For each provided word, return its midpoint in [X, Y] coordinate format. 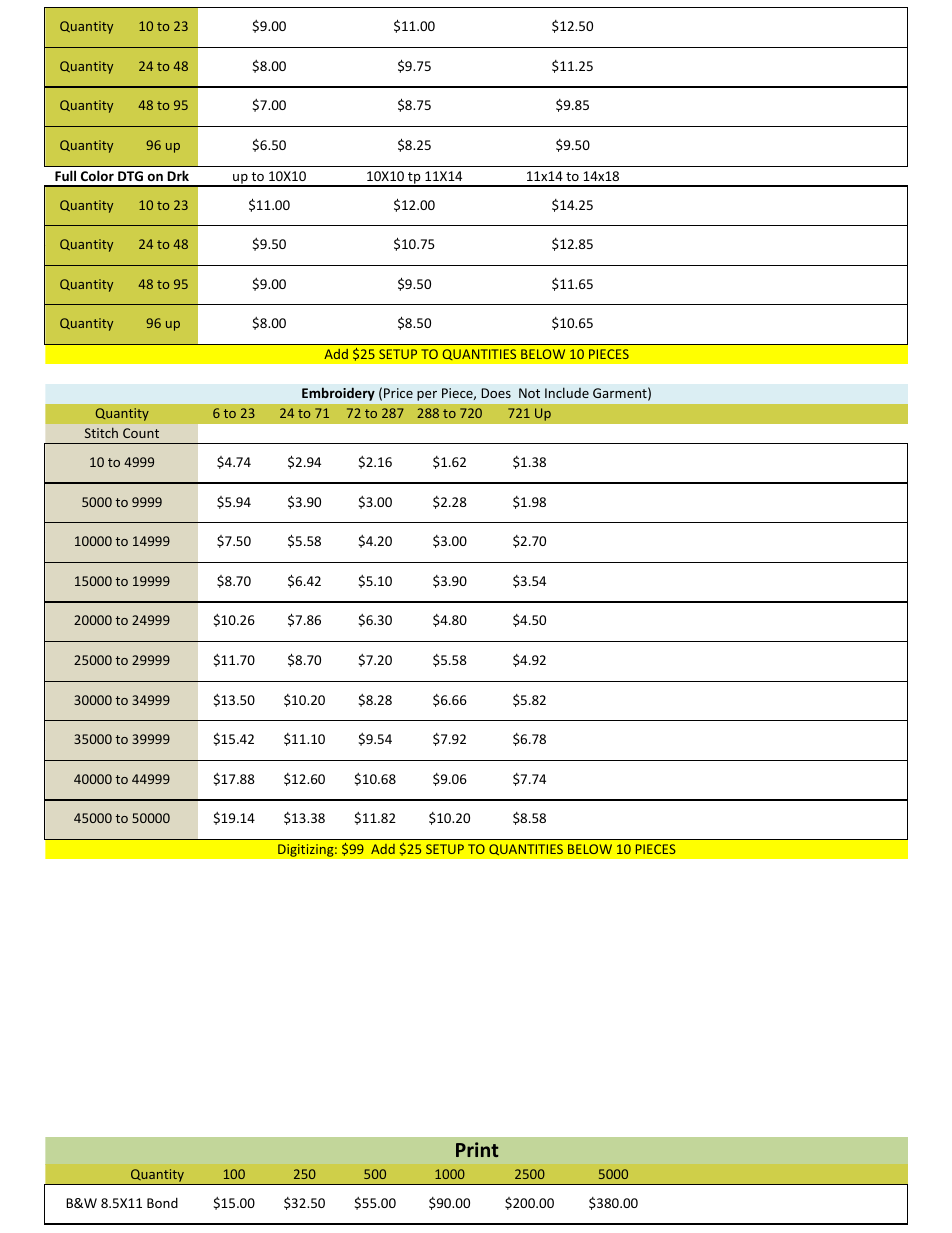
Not [529, 393]
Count [141, 433]
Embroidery [338, 394]
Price [398, 393]
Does [496, 393]
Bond [162, 1202]
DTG [130, 176]
